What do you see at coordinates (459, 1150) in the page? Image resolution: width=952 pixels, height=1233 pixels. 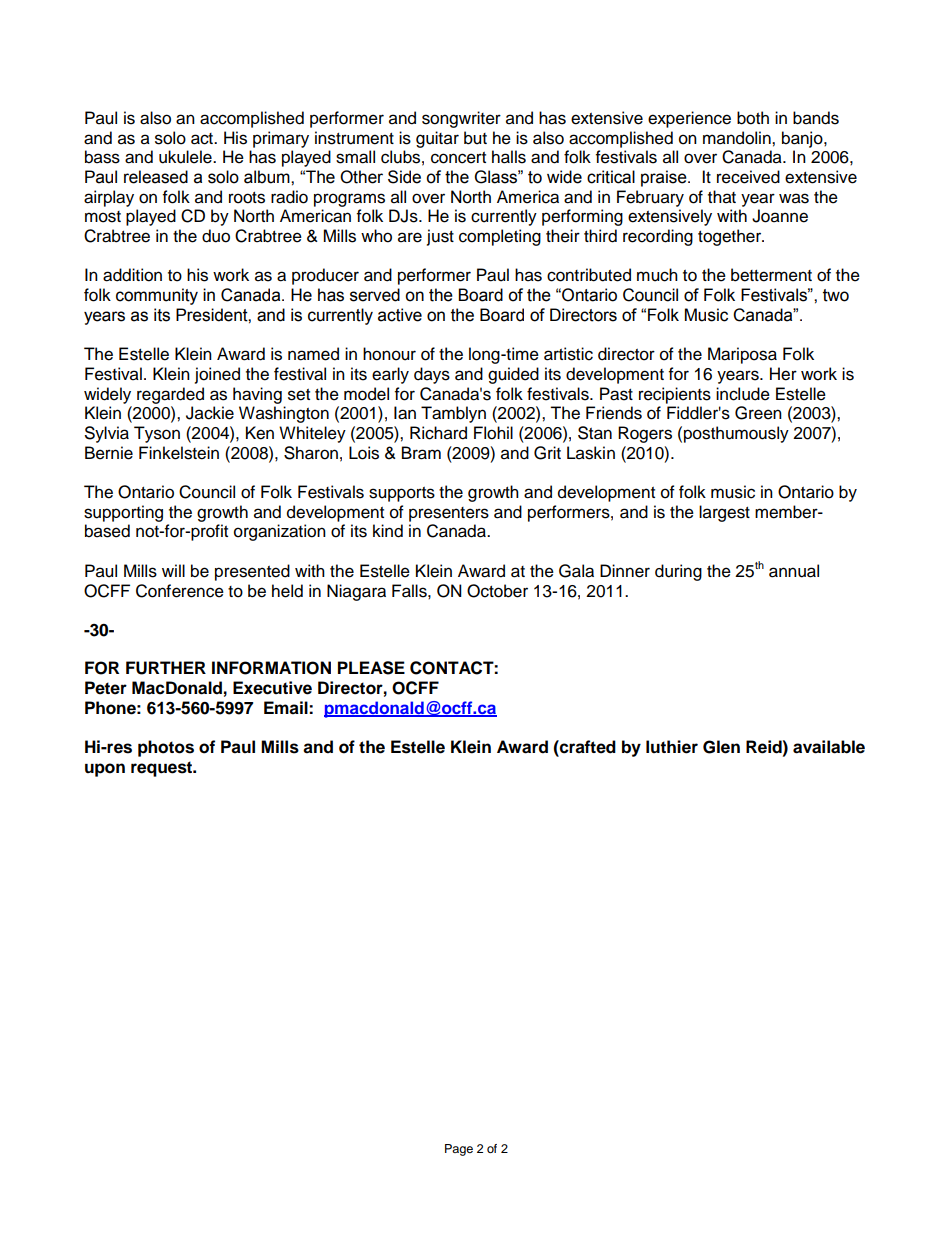 I see `Page` at bounding box center [459, 1150].
